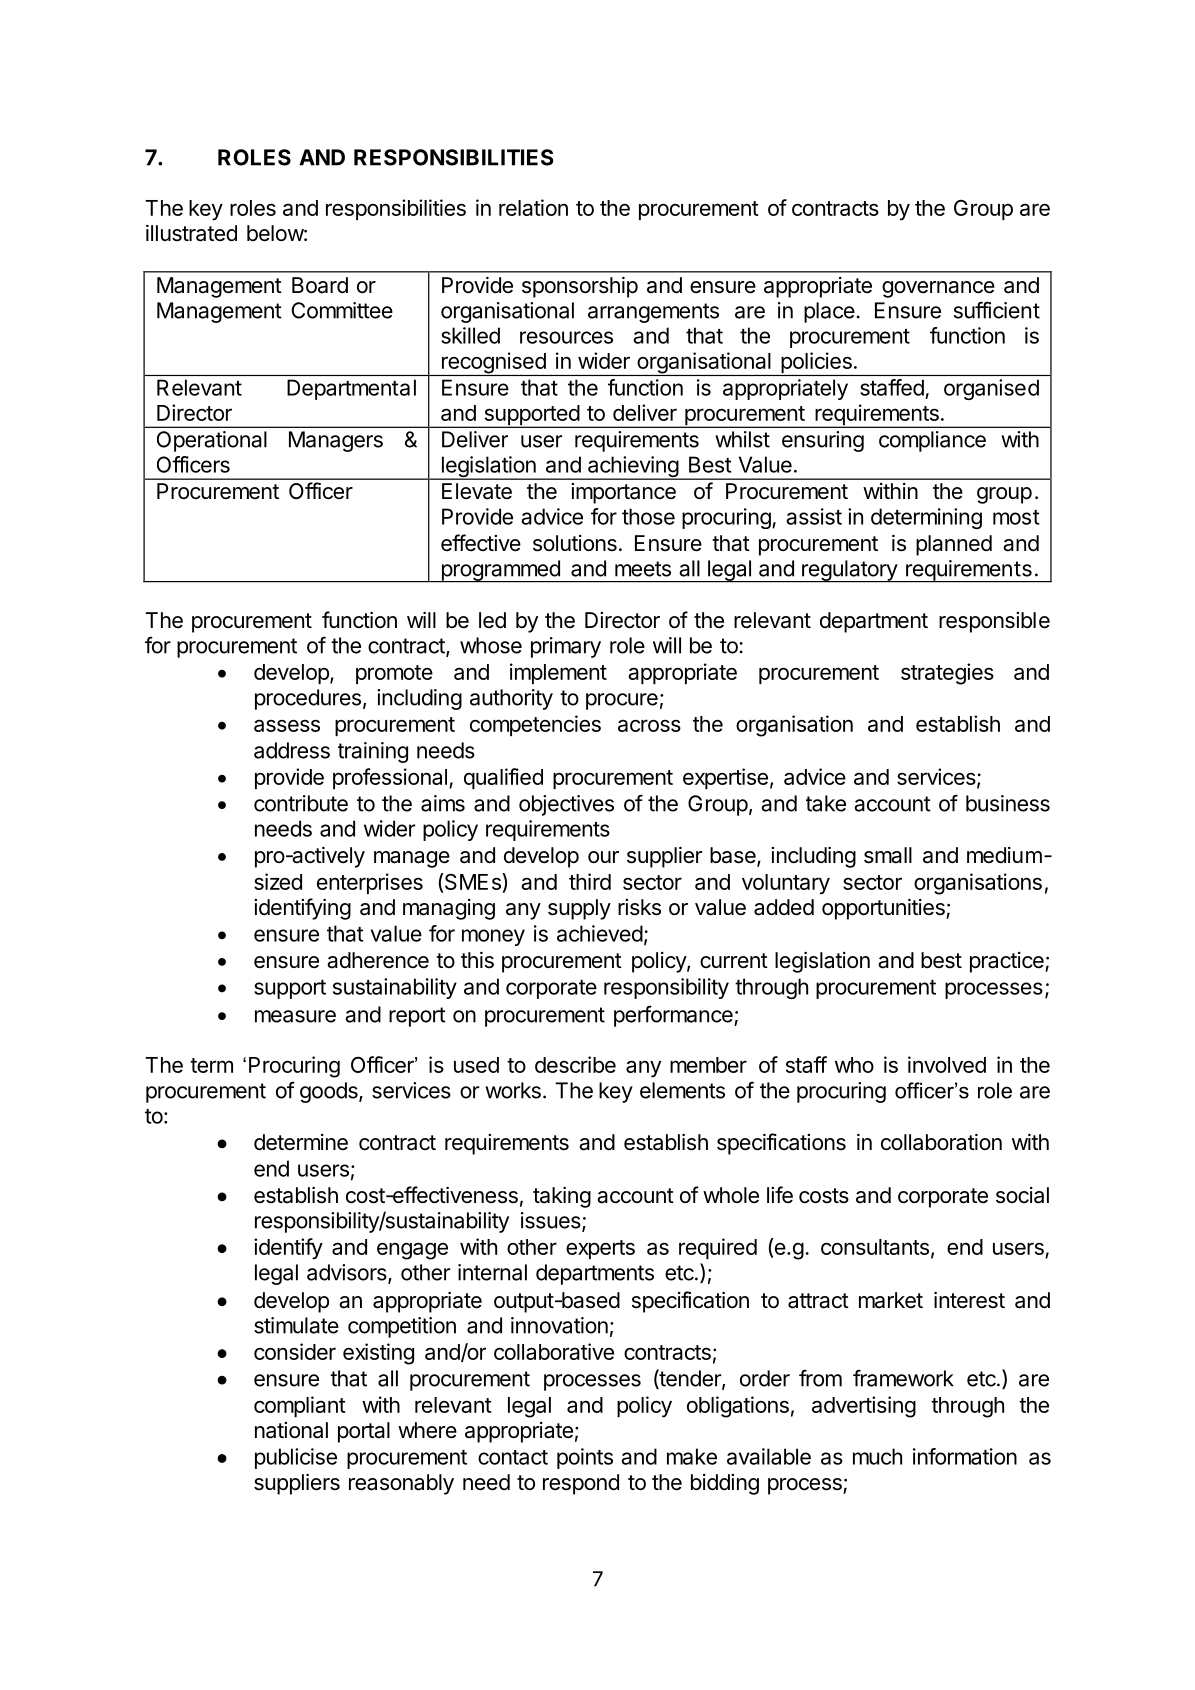  What do you see at coordinates (566, 647) in the screenshot?
I see `primary` at bounding box center [566, 647].
